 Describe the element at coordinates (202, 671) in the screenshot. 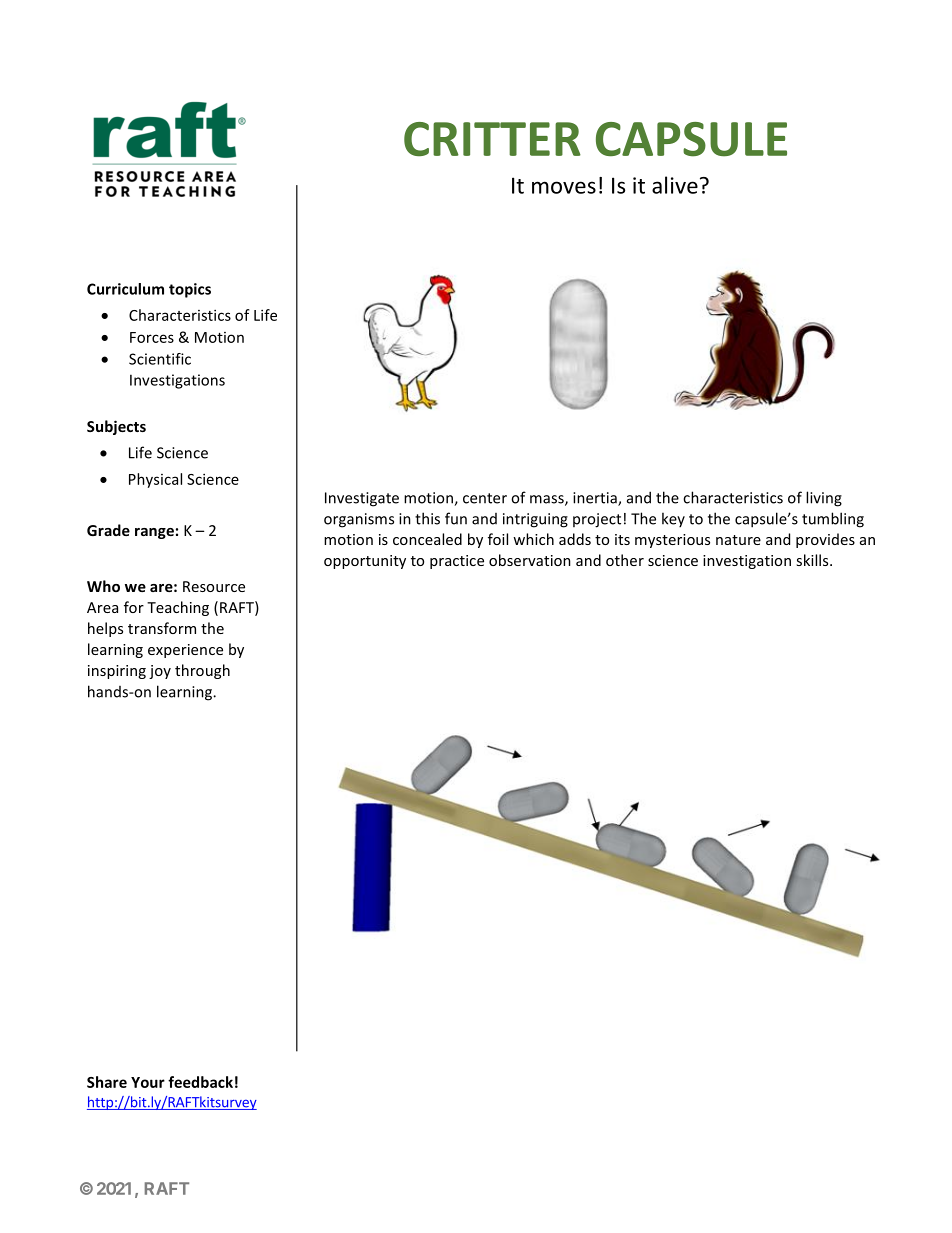

I see `through` at that location.
